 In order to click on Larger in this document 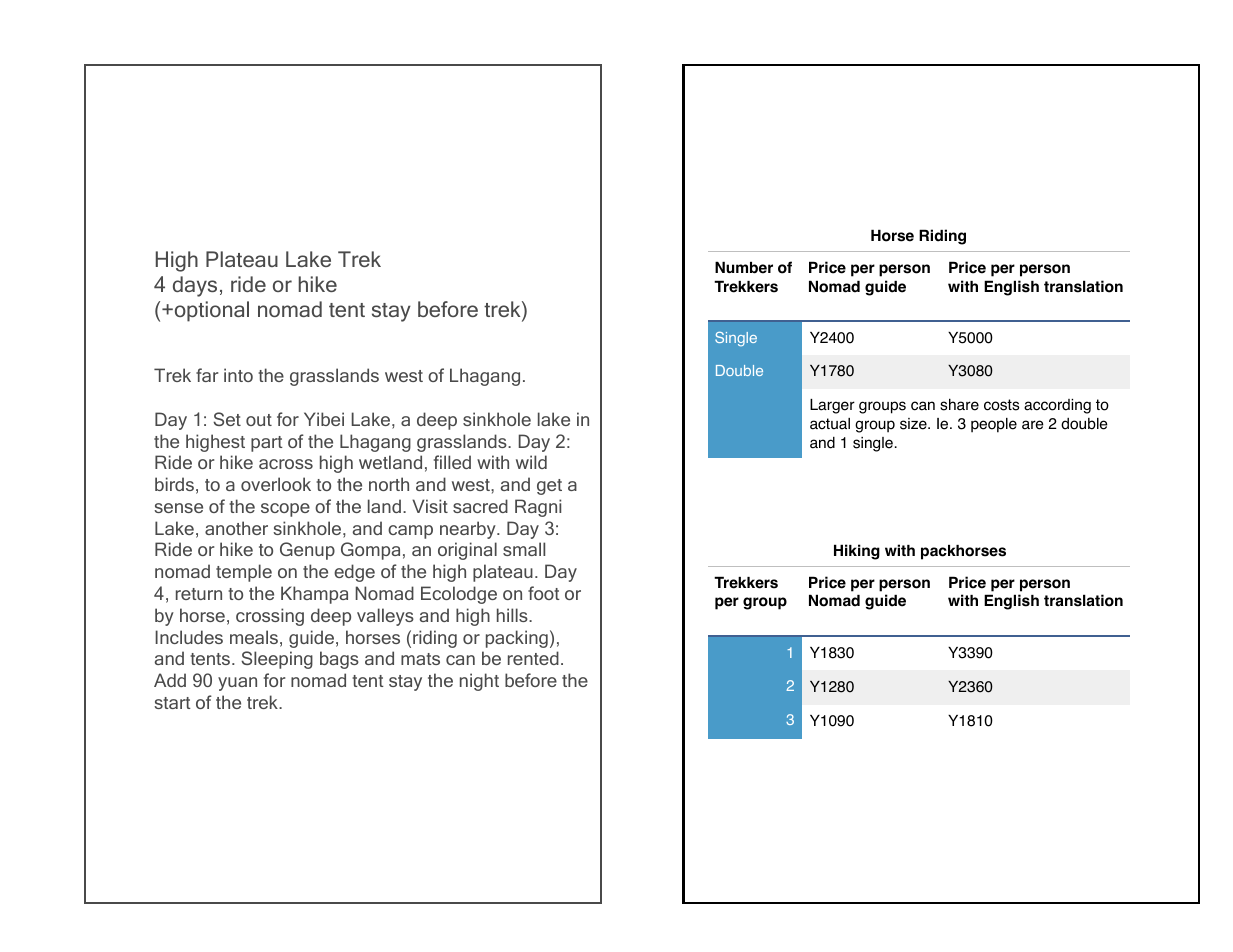, I will do `click(832, 406)`.
